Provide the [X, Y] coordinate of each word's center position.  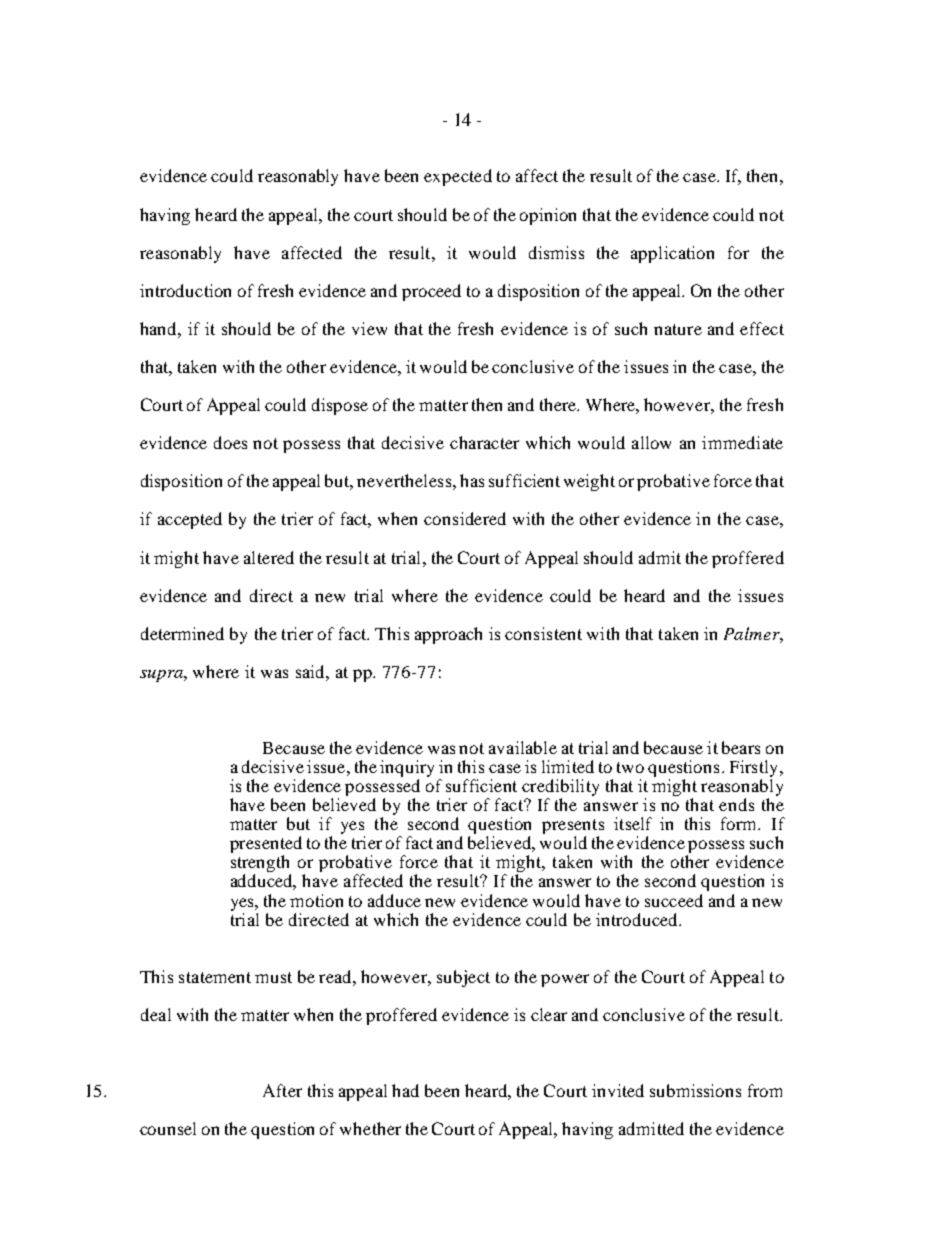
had [405, 1090]
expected [458, 177]
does [230, 442]
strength [261, 865]
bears [741, 747]
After [282, 1090]
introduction [185, 290]
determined [182, 633]
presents [573, 828]
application [672, 254]
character [484, 442]
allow [651, 442]
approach [448, 635]
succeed [674, 900]
